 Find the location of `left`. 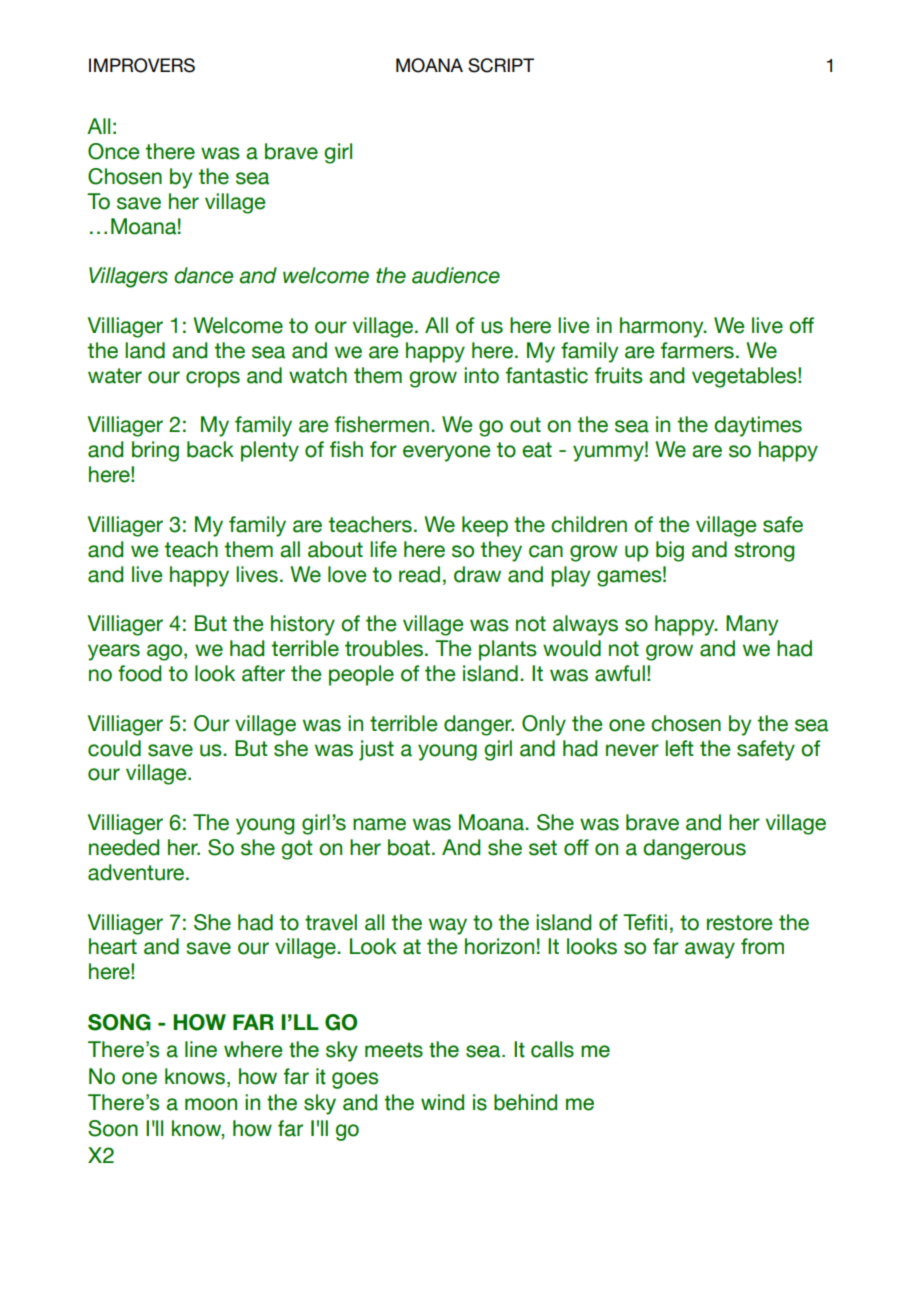

left is located at coordinates (679, 748).
